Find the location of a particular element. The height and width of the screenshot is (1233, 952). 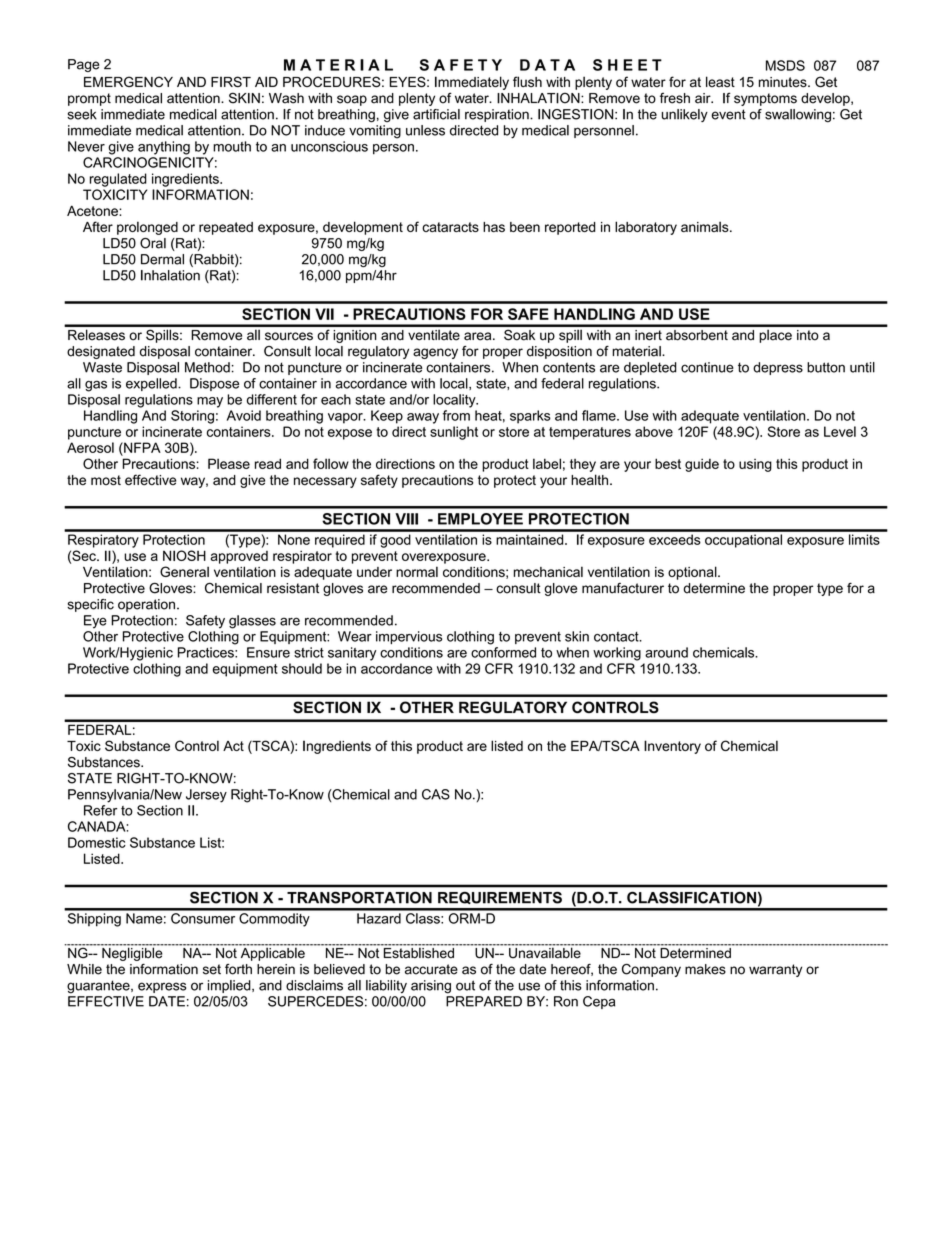

animals is located at coordinates (706, 226).
